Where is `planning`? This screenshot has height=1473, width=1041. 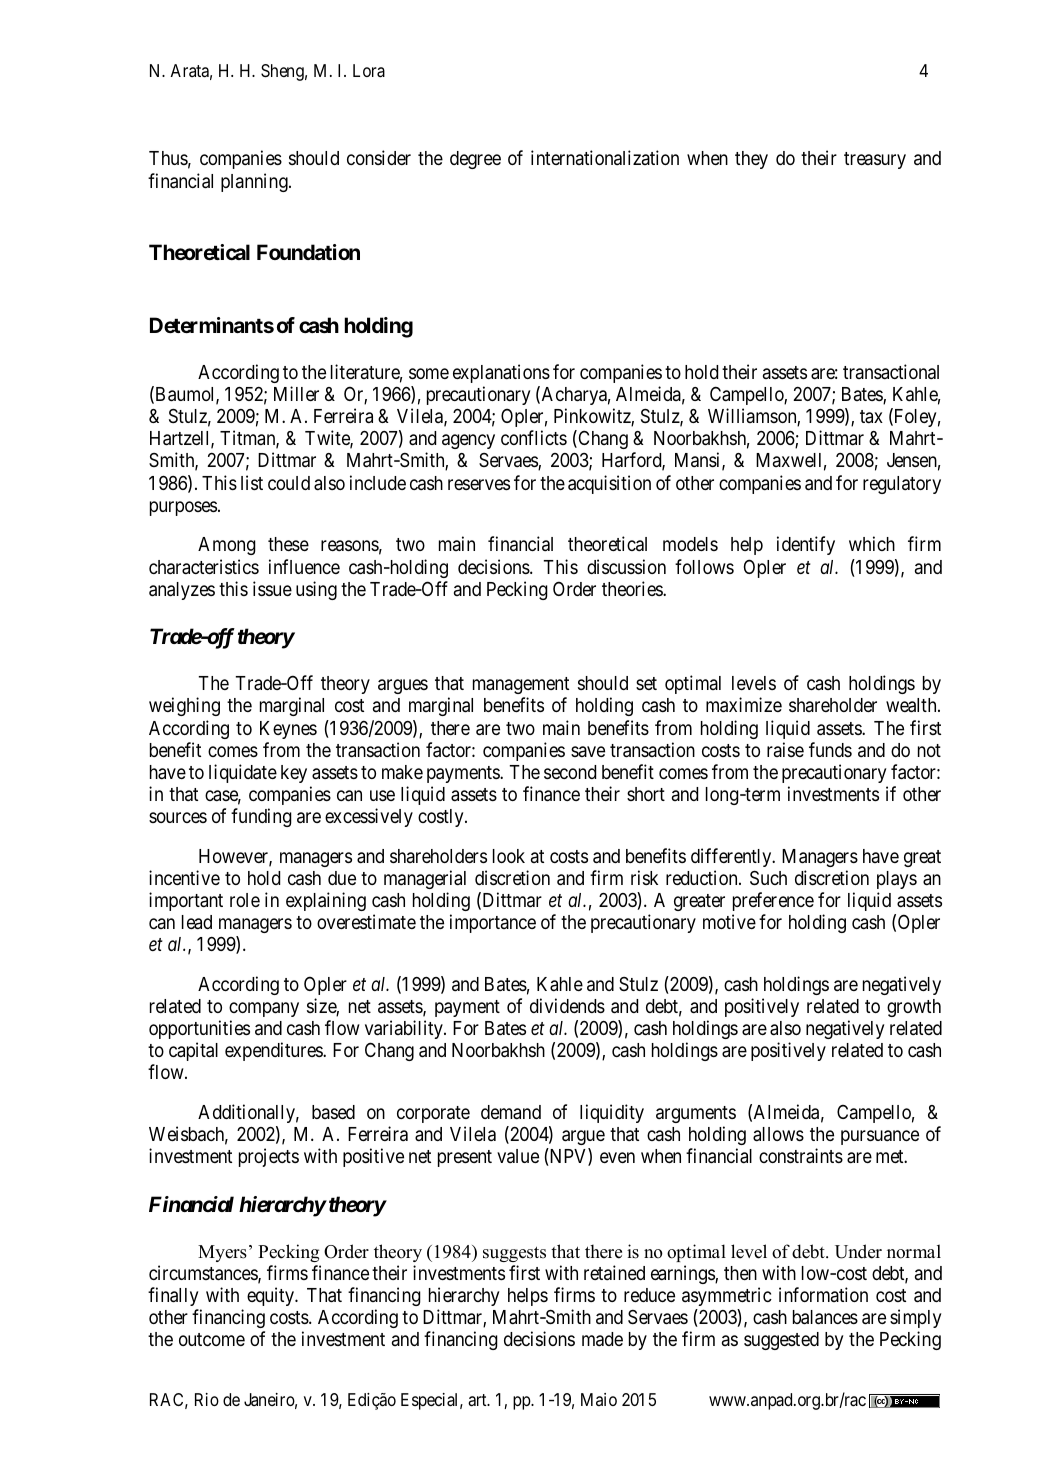 planning is located at coordinates (255, 182).
